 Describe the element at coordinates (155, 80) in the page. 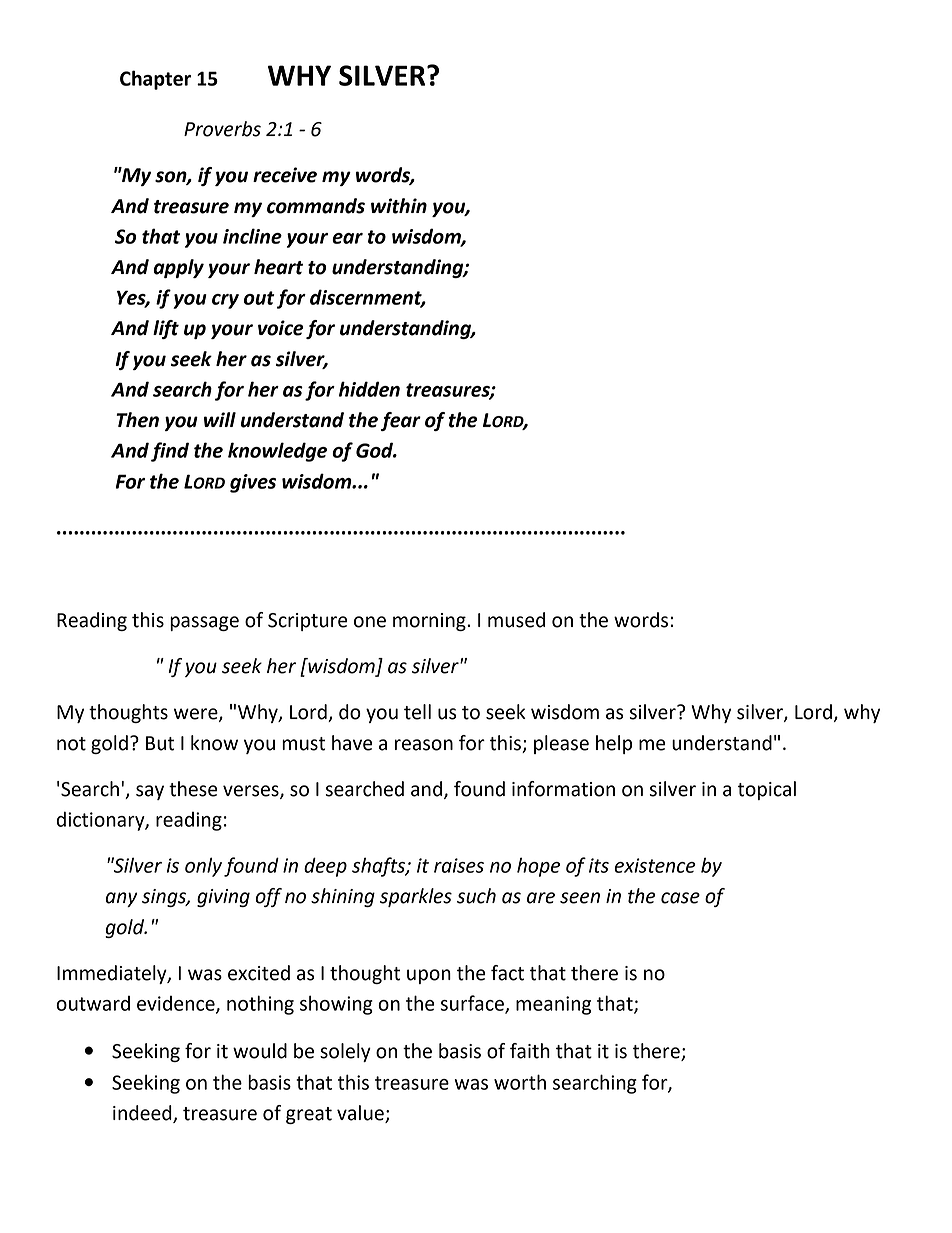

I see `Chapter` at that location.
